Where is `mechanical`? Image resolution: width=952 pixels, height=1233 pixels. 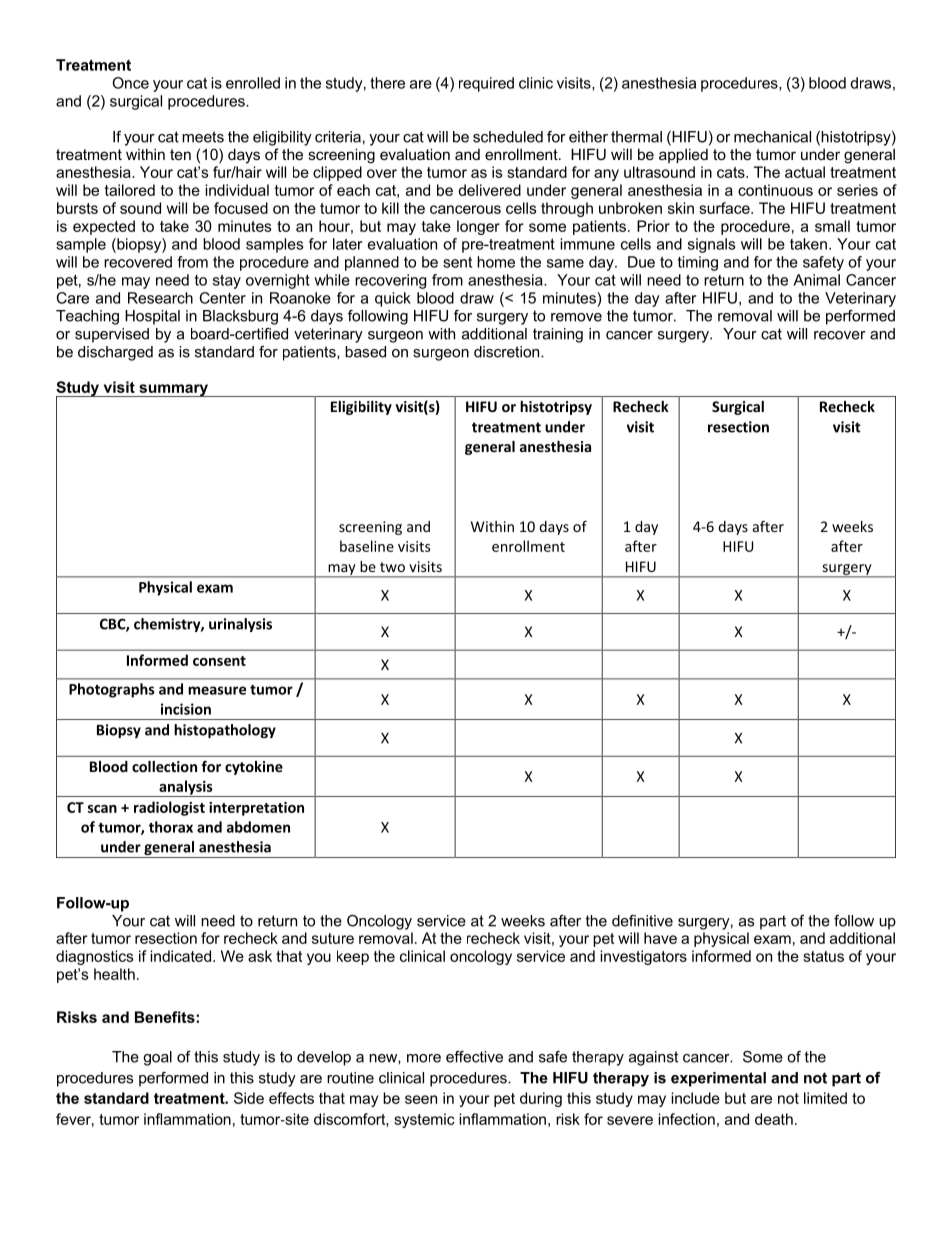
mechanical is located at coordinates (772, 137).
